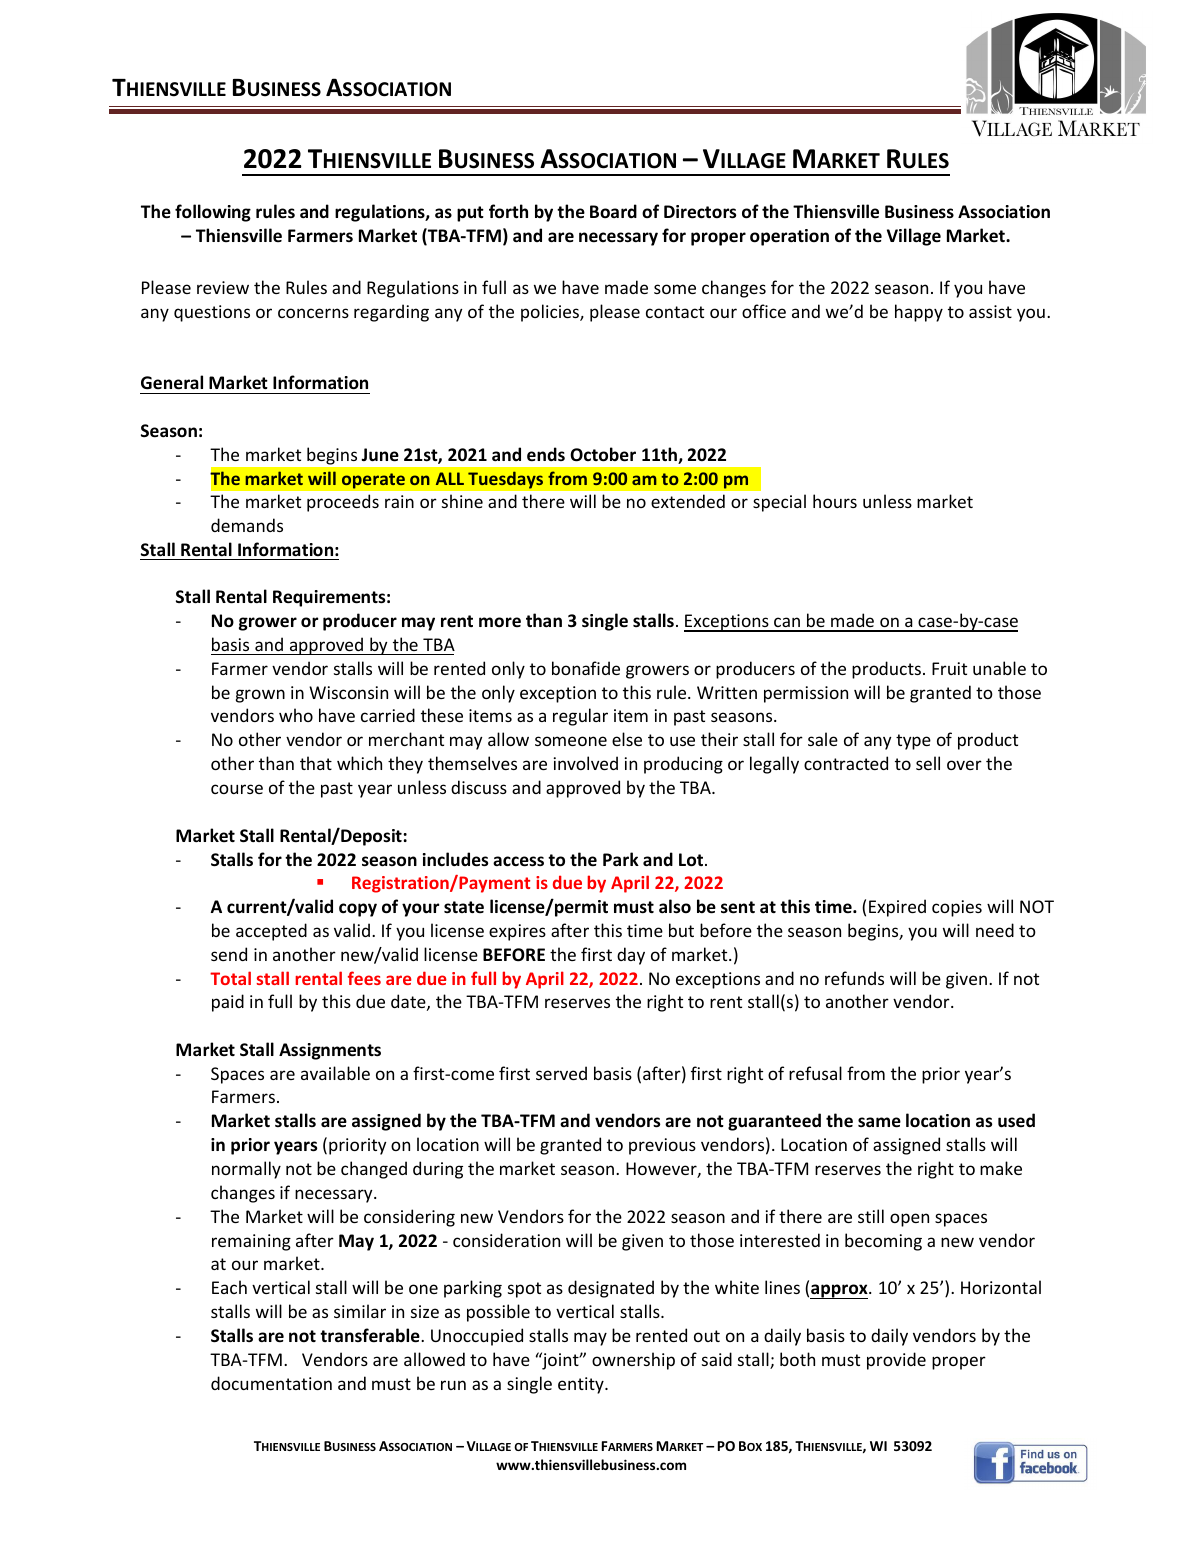 This screenshot has height=1545, width=1193. I want to click on review, so click(223, 287).
